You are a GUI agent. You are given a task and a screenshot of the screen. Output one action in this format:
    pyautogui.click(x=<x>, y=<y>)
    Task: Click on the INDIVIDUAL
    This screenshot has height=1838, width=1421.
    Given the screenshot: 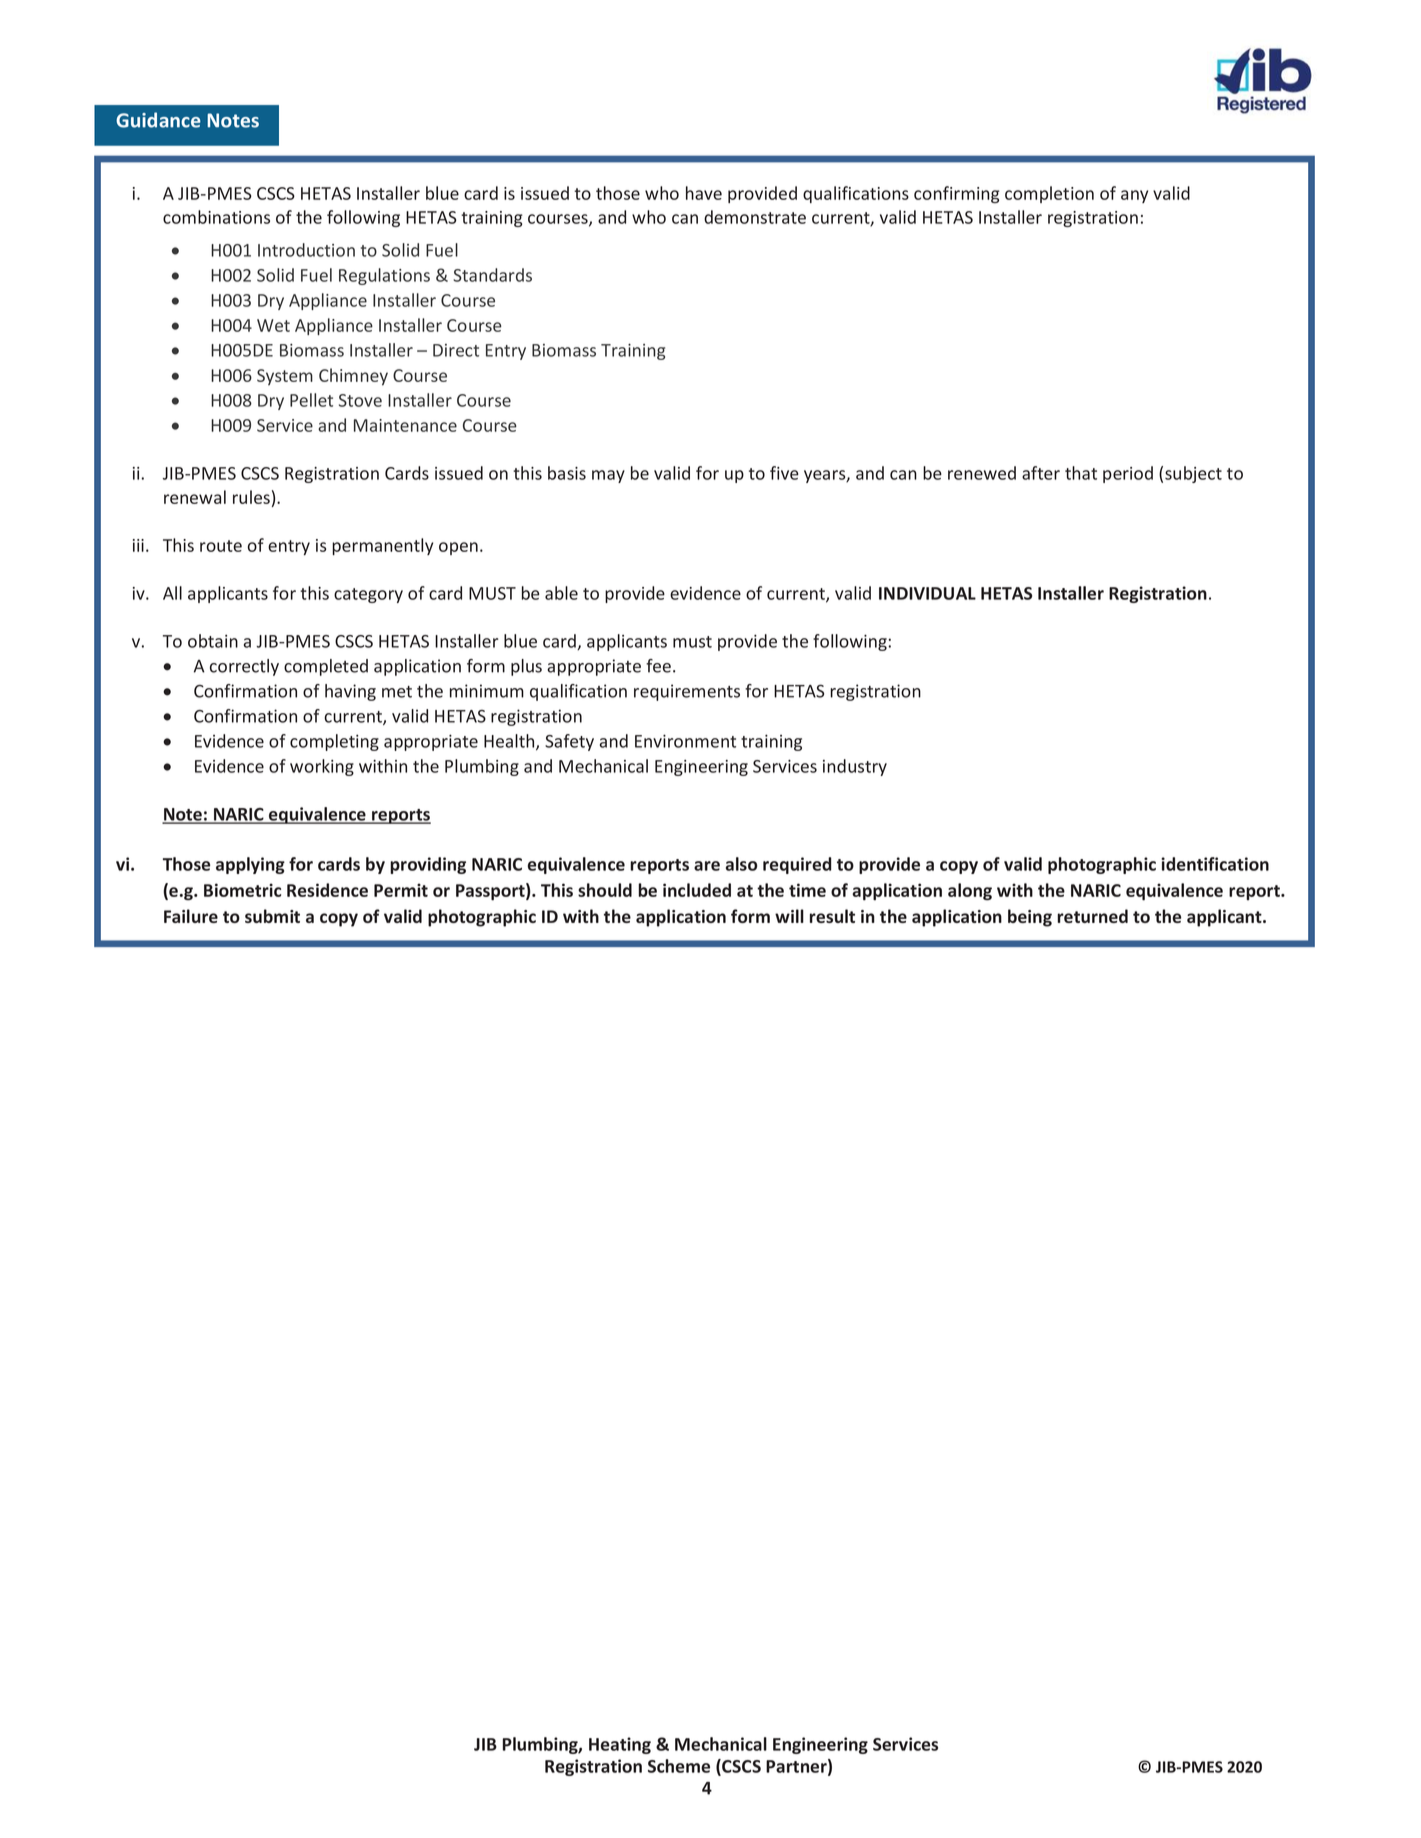 What is the action you would take?
    pyautogui.click(x=927, y=593)
